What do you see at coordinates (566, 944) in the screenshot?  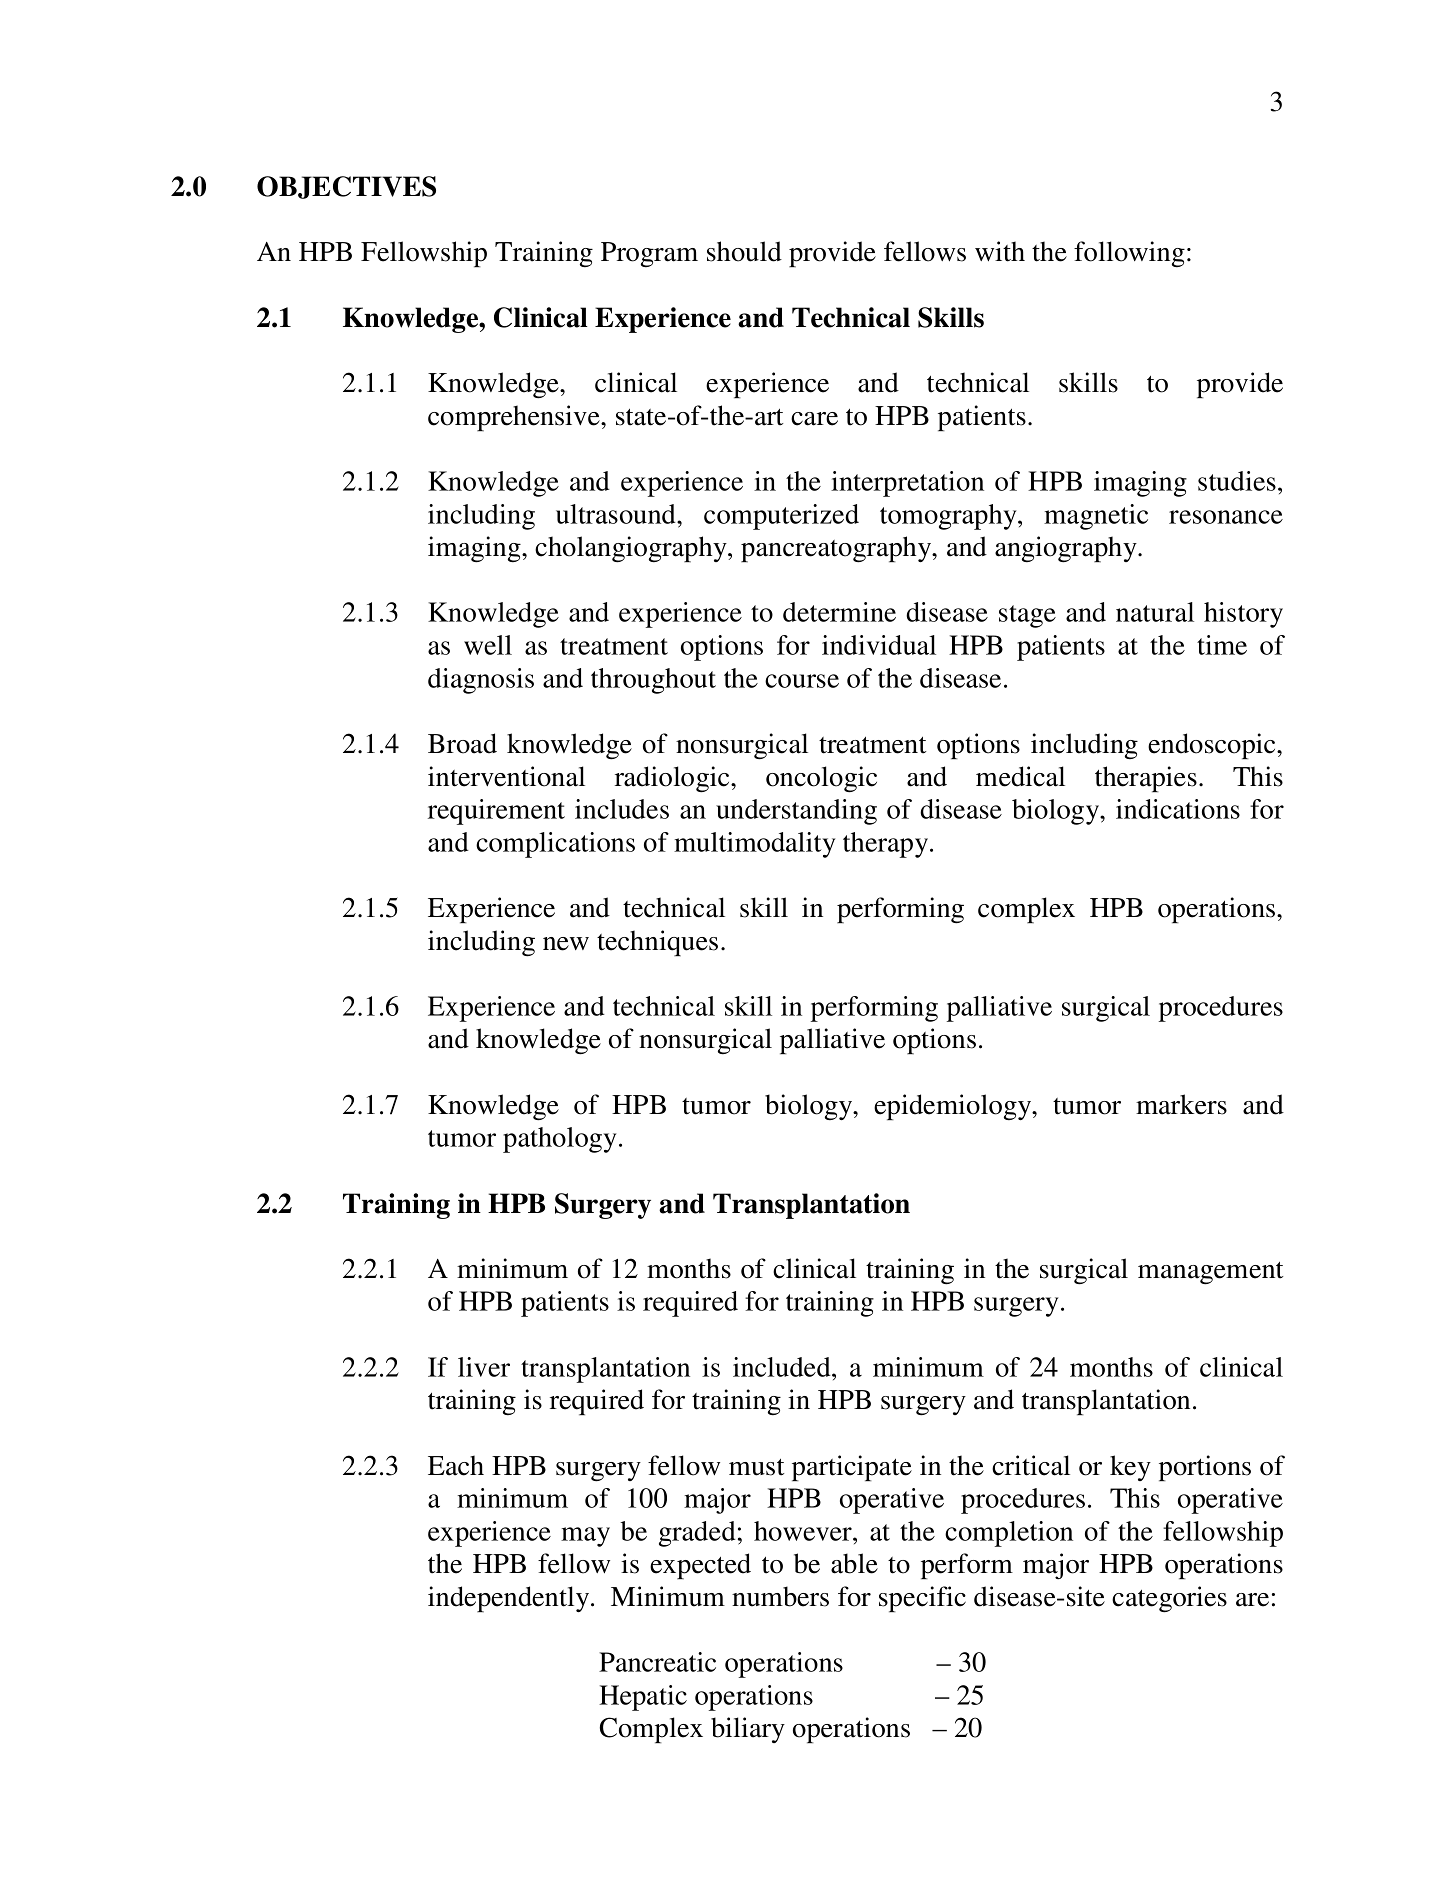 I see `new` at bounding box center [566, 944].
